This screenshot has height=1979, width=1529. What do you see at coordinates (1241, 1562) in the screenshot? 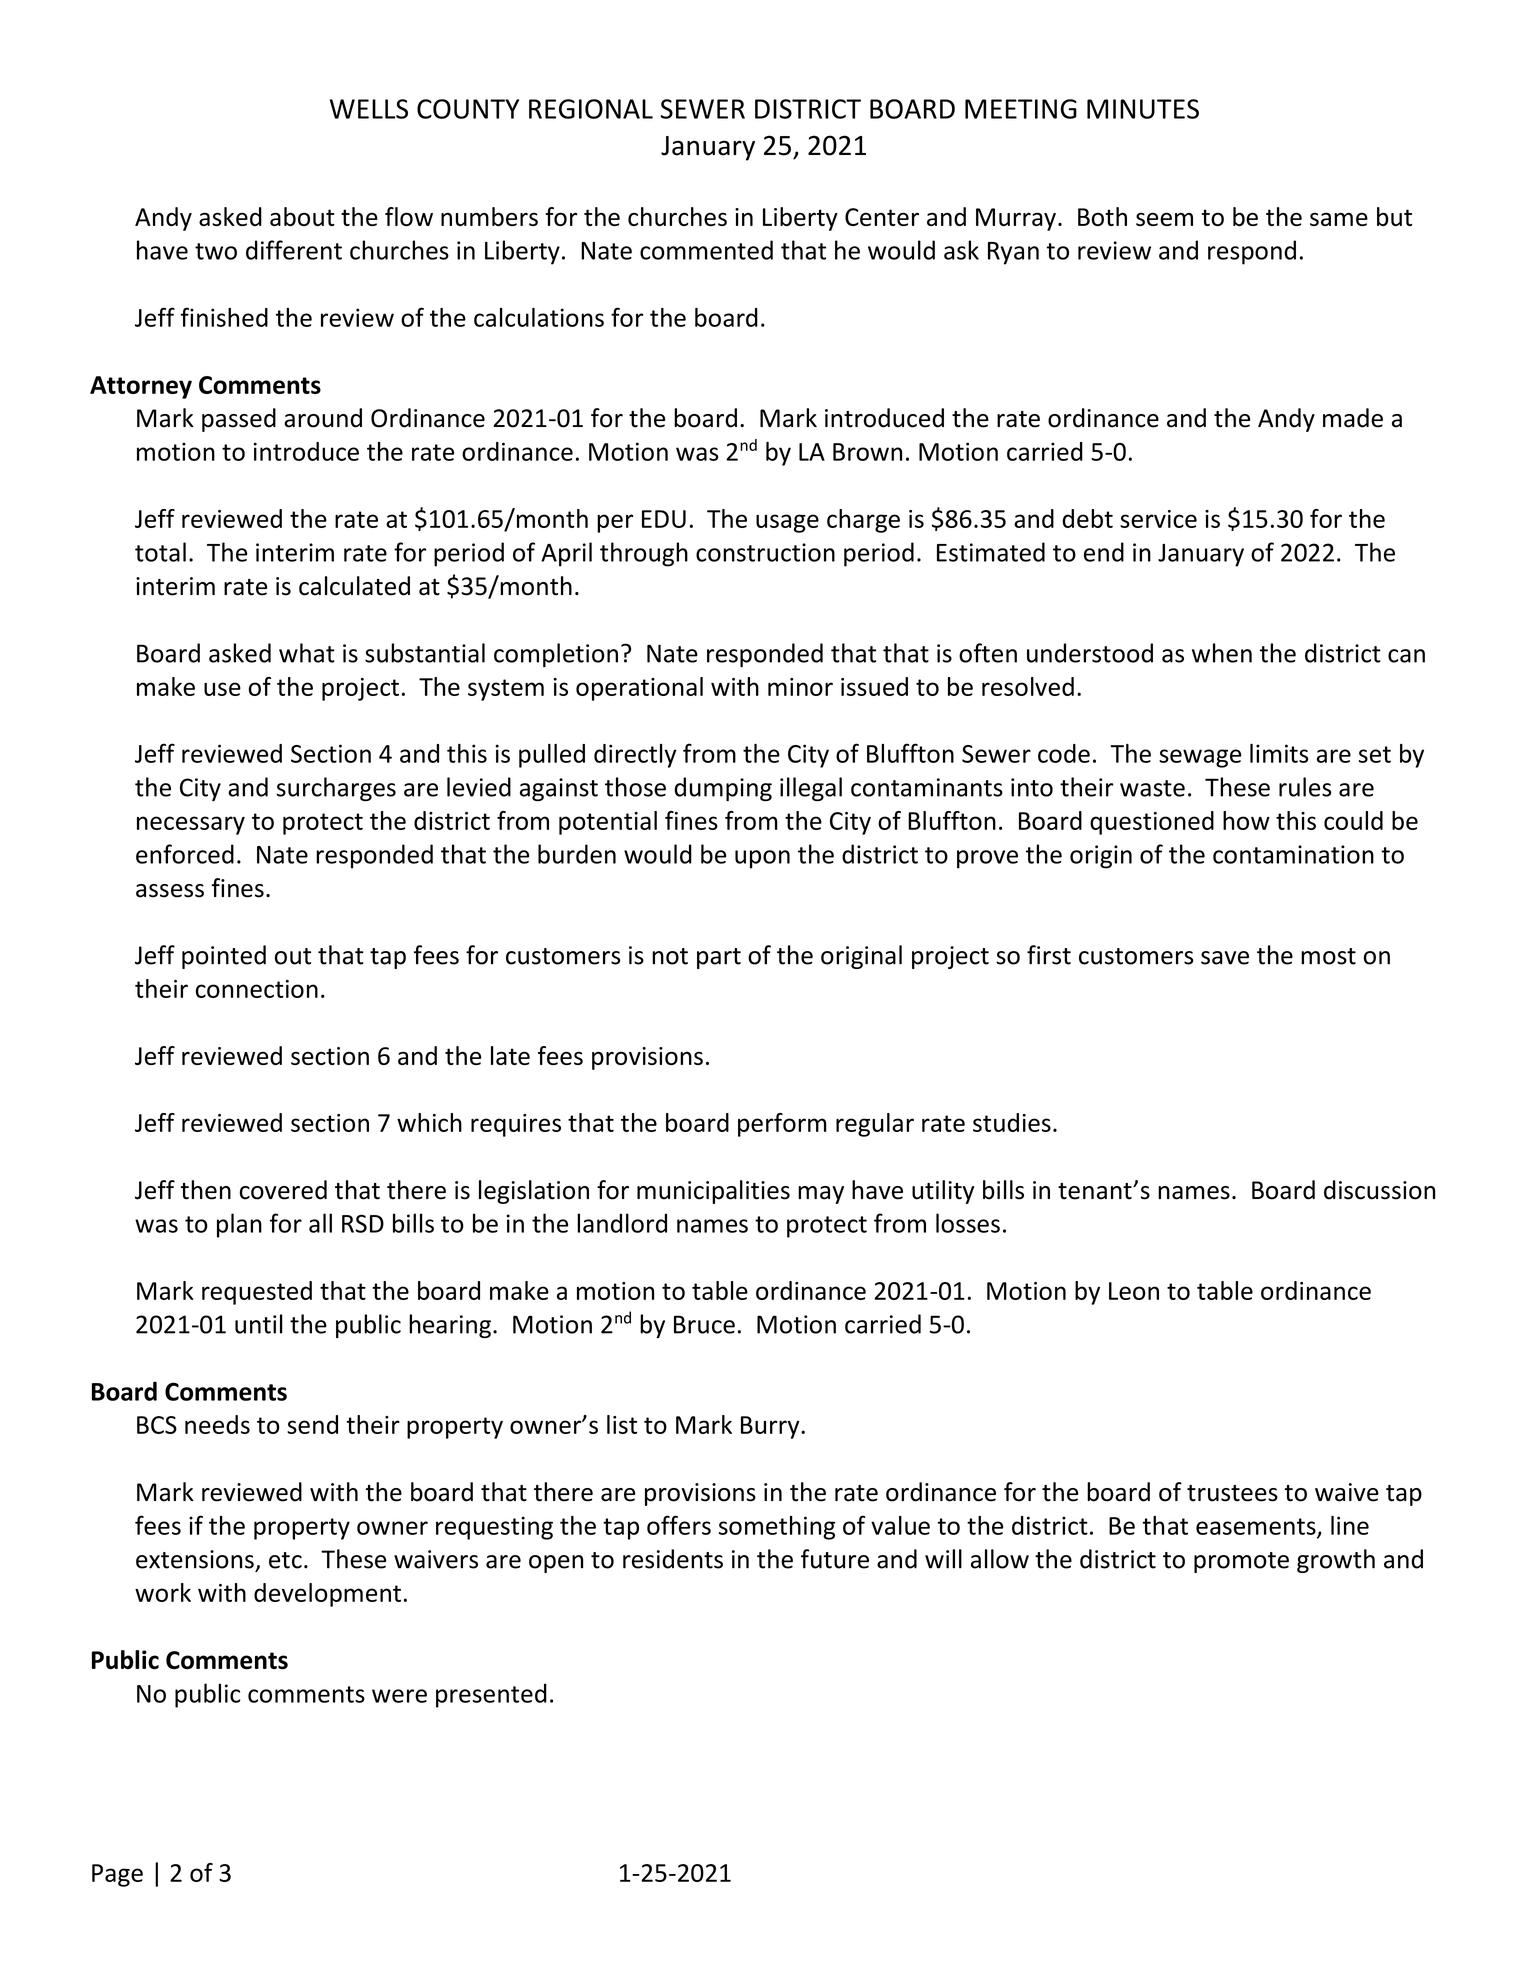
I see `promote` at bounding box center [1241, 1562].
